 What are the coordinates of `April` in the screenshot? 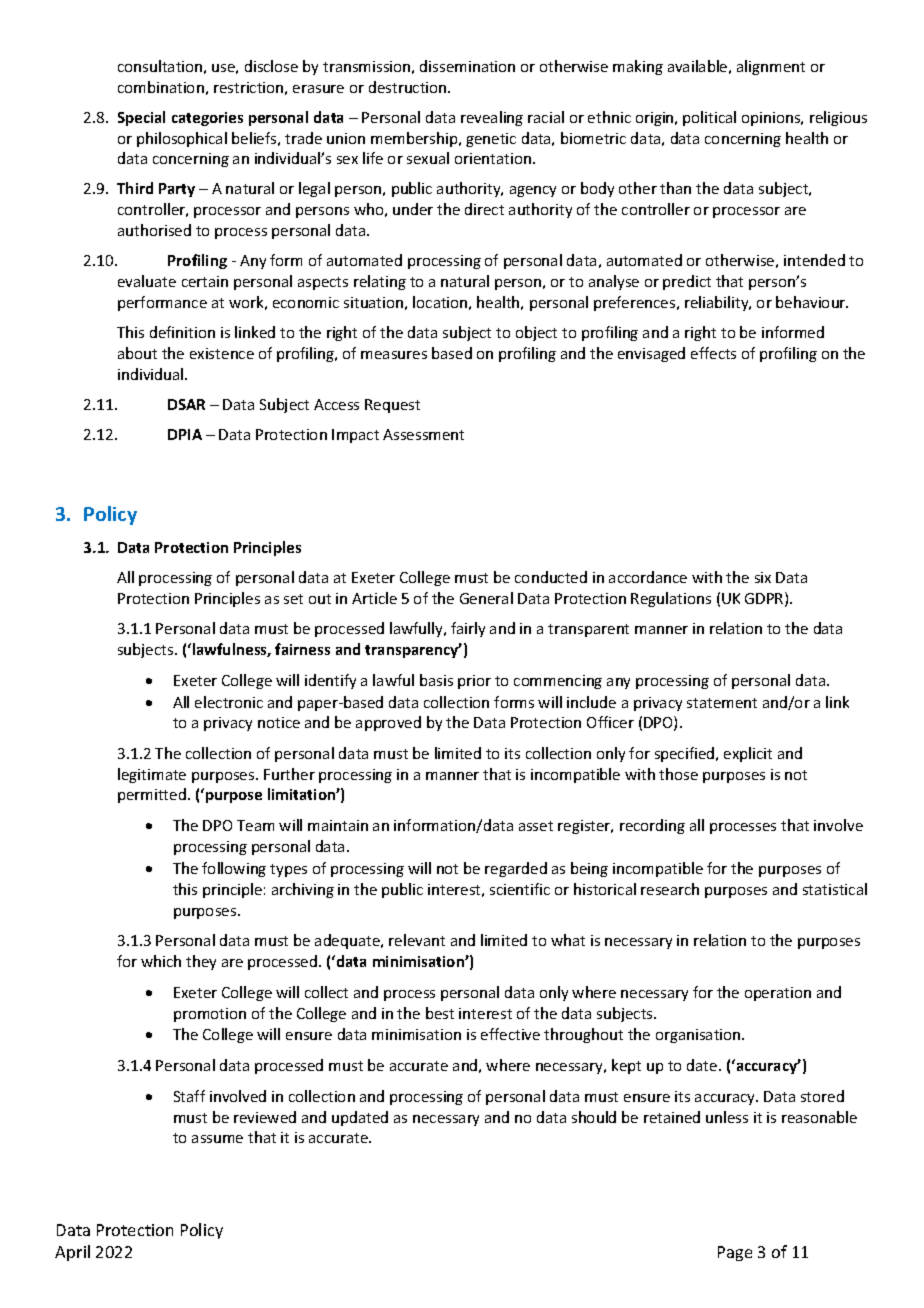 It's located at (72, 1253).
